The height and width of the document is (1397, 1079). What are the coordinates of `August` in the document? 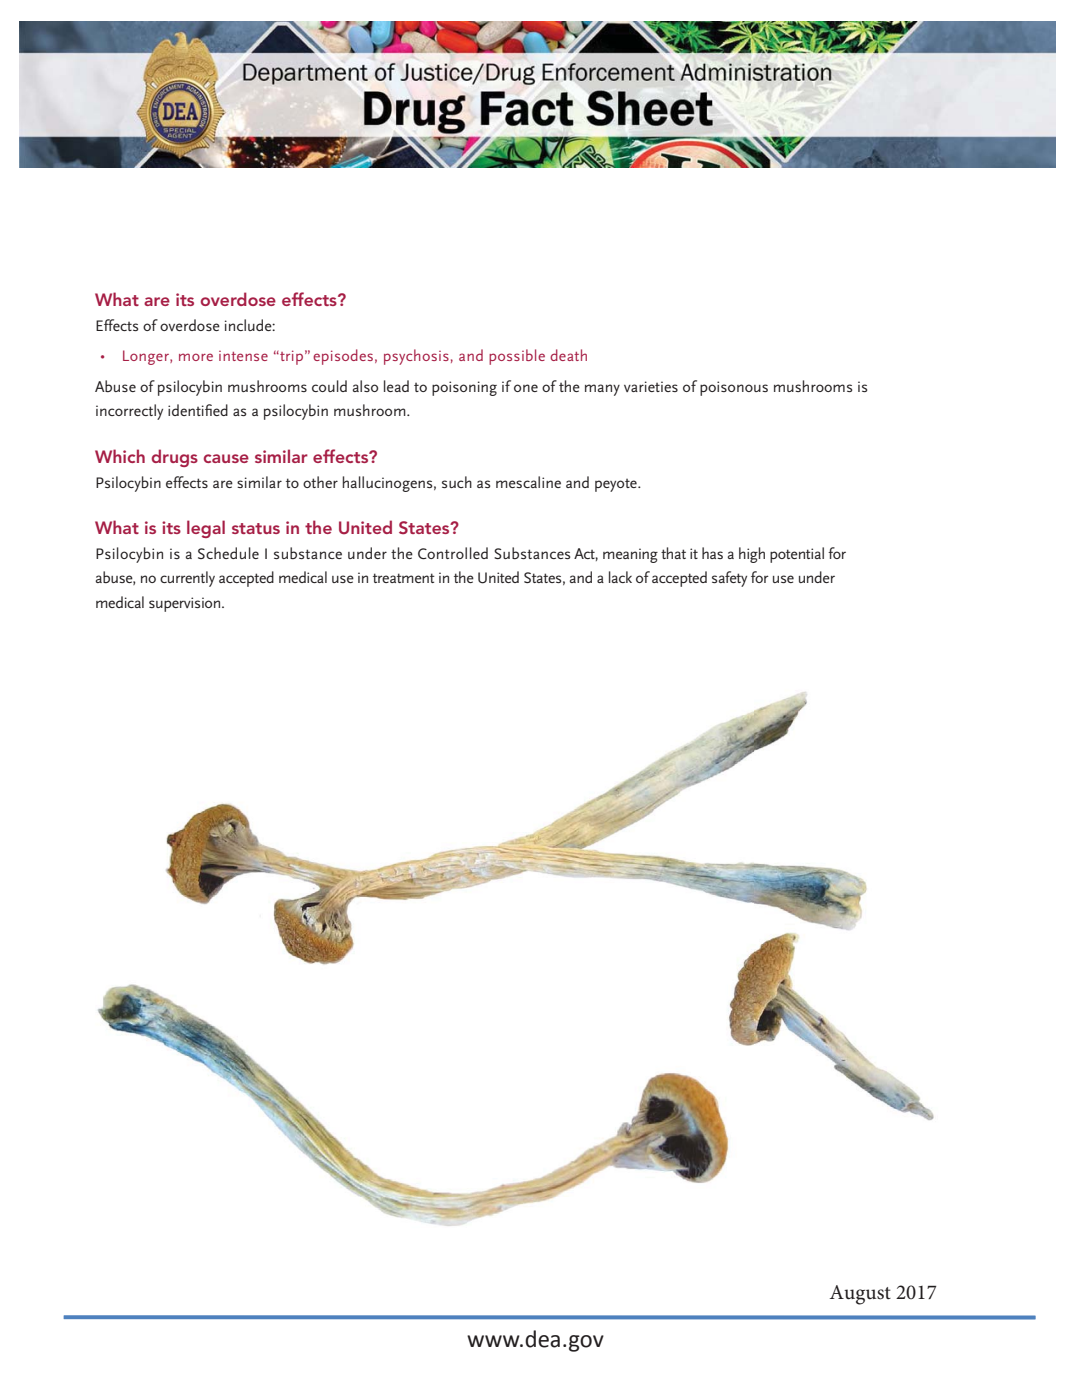 It's located at (860, 1295).
